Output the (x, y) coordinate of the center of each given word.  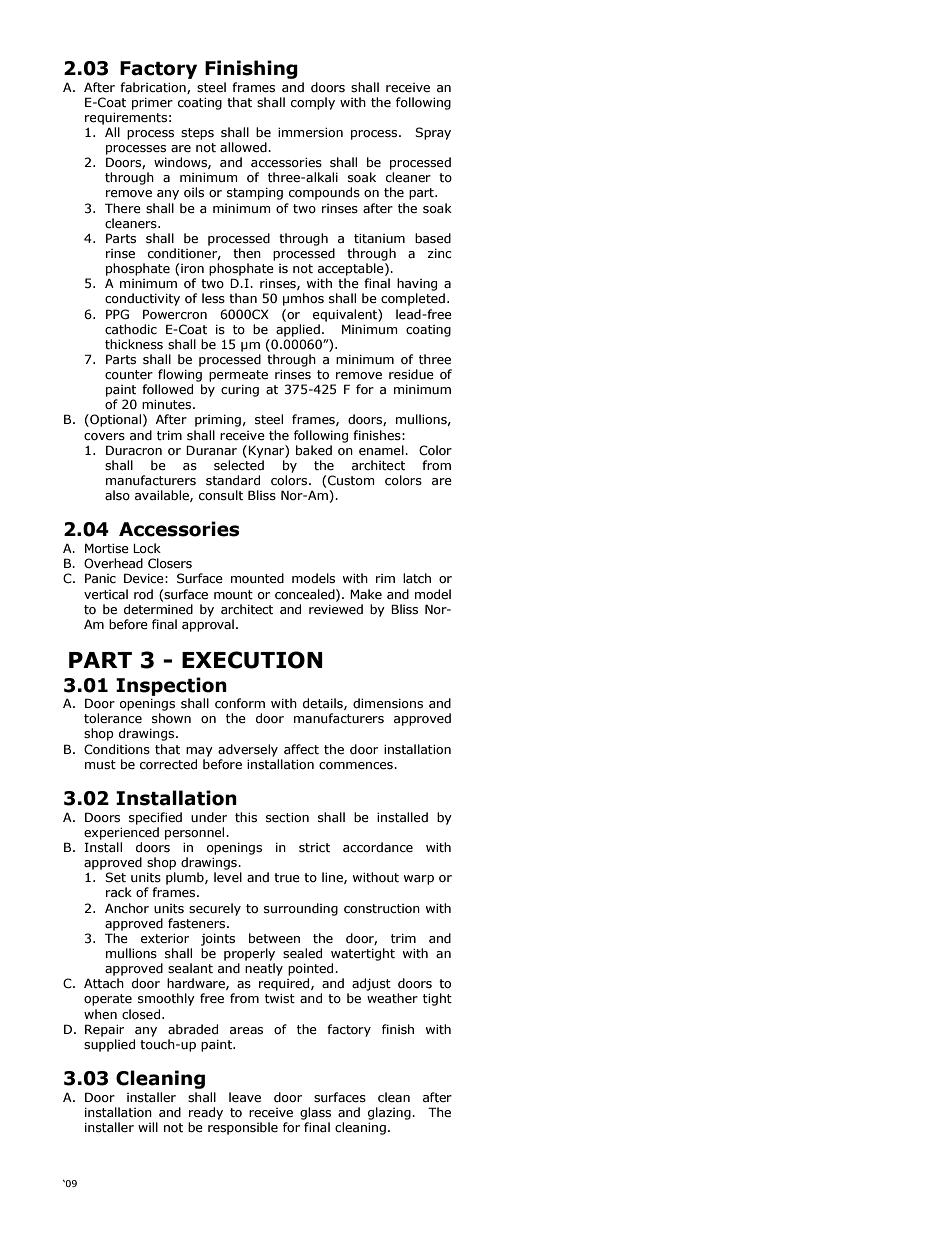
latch (417, 578)
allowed (244, 147)
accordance (378, 847)
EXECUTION (252, 660)
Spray (433, 133)
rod (143, 594)
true (287, 878)
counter (129, 374)
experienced (121, 833)
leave (245, 1097)
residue (411, 374)
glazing (390, 1113)
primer (152, 104)
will (148, 1127)
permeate (238, 376)
